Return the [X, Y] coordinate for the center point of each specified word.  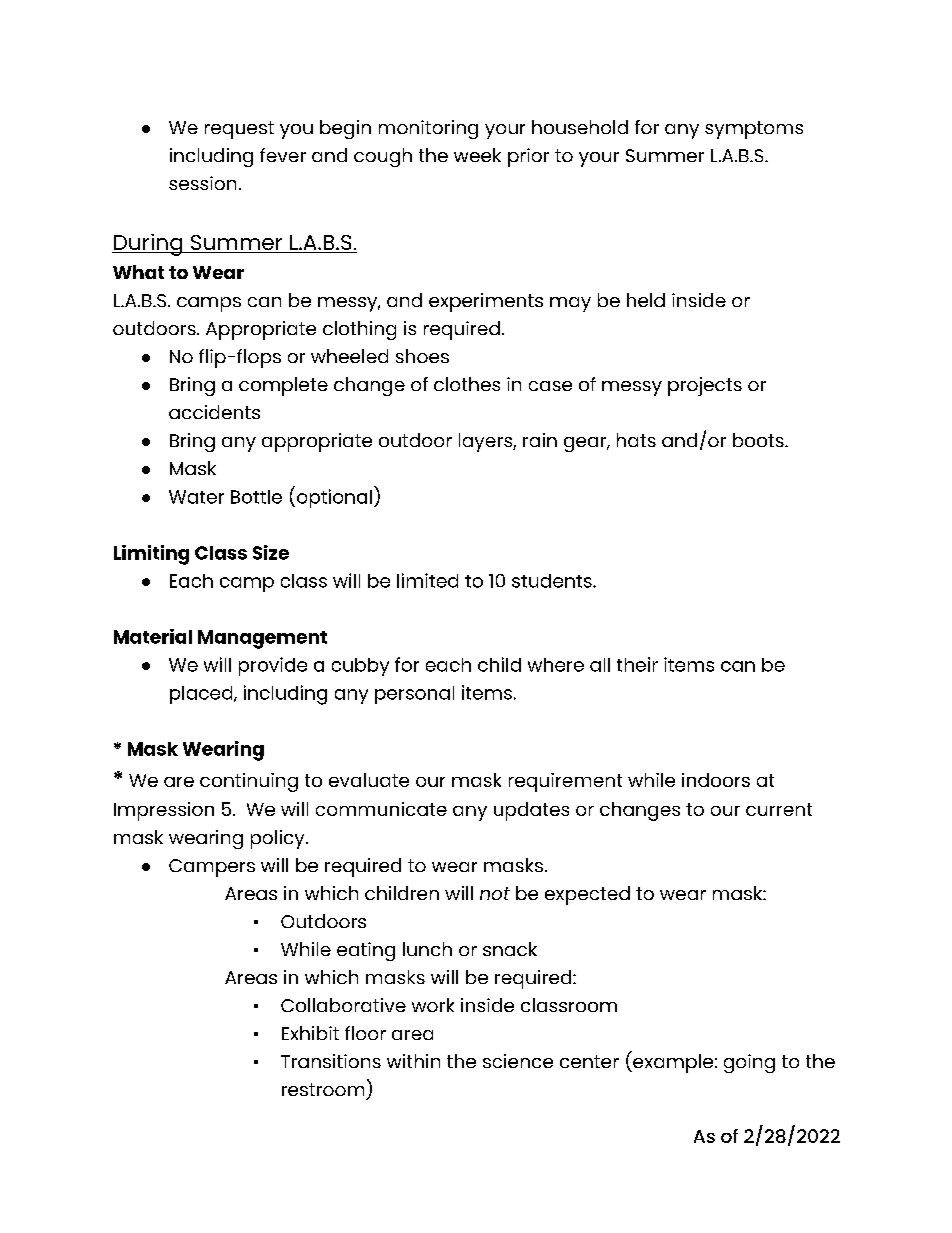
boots [759, 440]
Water [196, 497]
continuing [249, 782]
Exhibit [310, 1033]
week [477, 155]
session [202, 183]
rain [540, 440]
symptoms [754, 130]
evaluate [369, 780]
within [413, 1061]
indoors [716, 780]
